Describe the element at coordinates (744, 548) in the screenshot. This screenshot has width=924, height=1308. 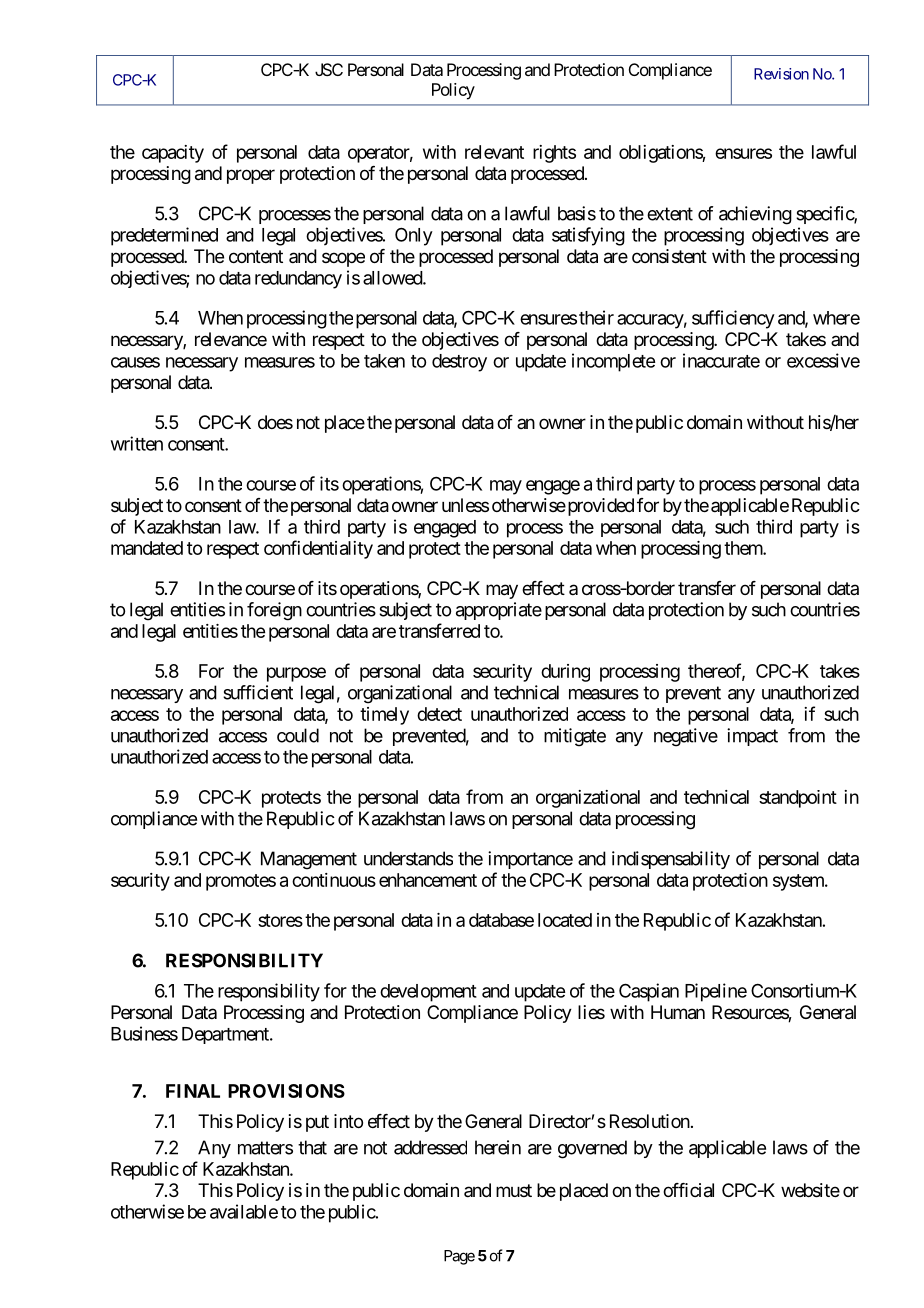
I see `them` at that location.
